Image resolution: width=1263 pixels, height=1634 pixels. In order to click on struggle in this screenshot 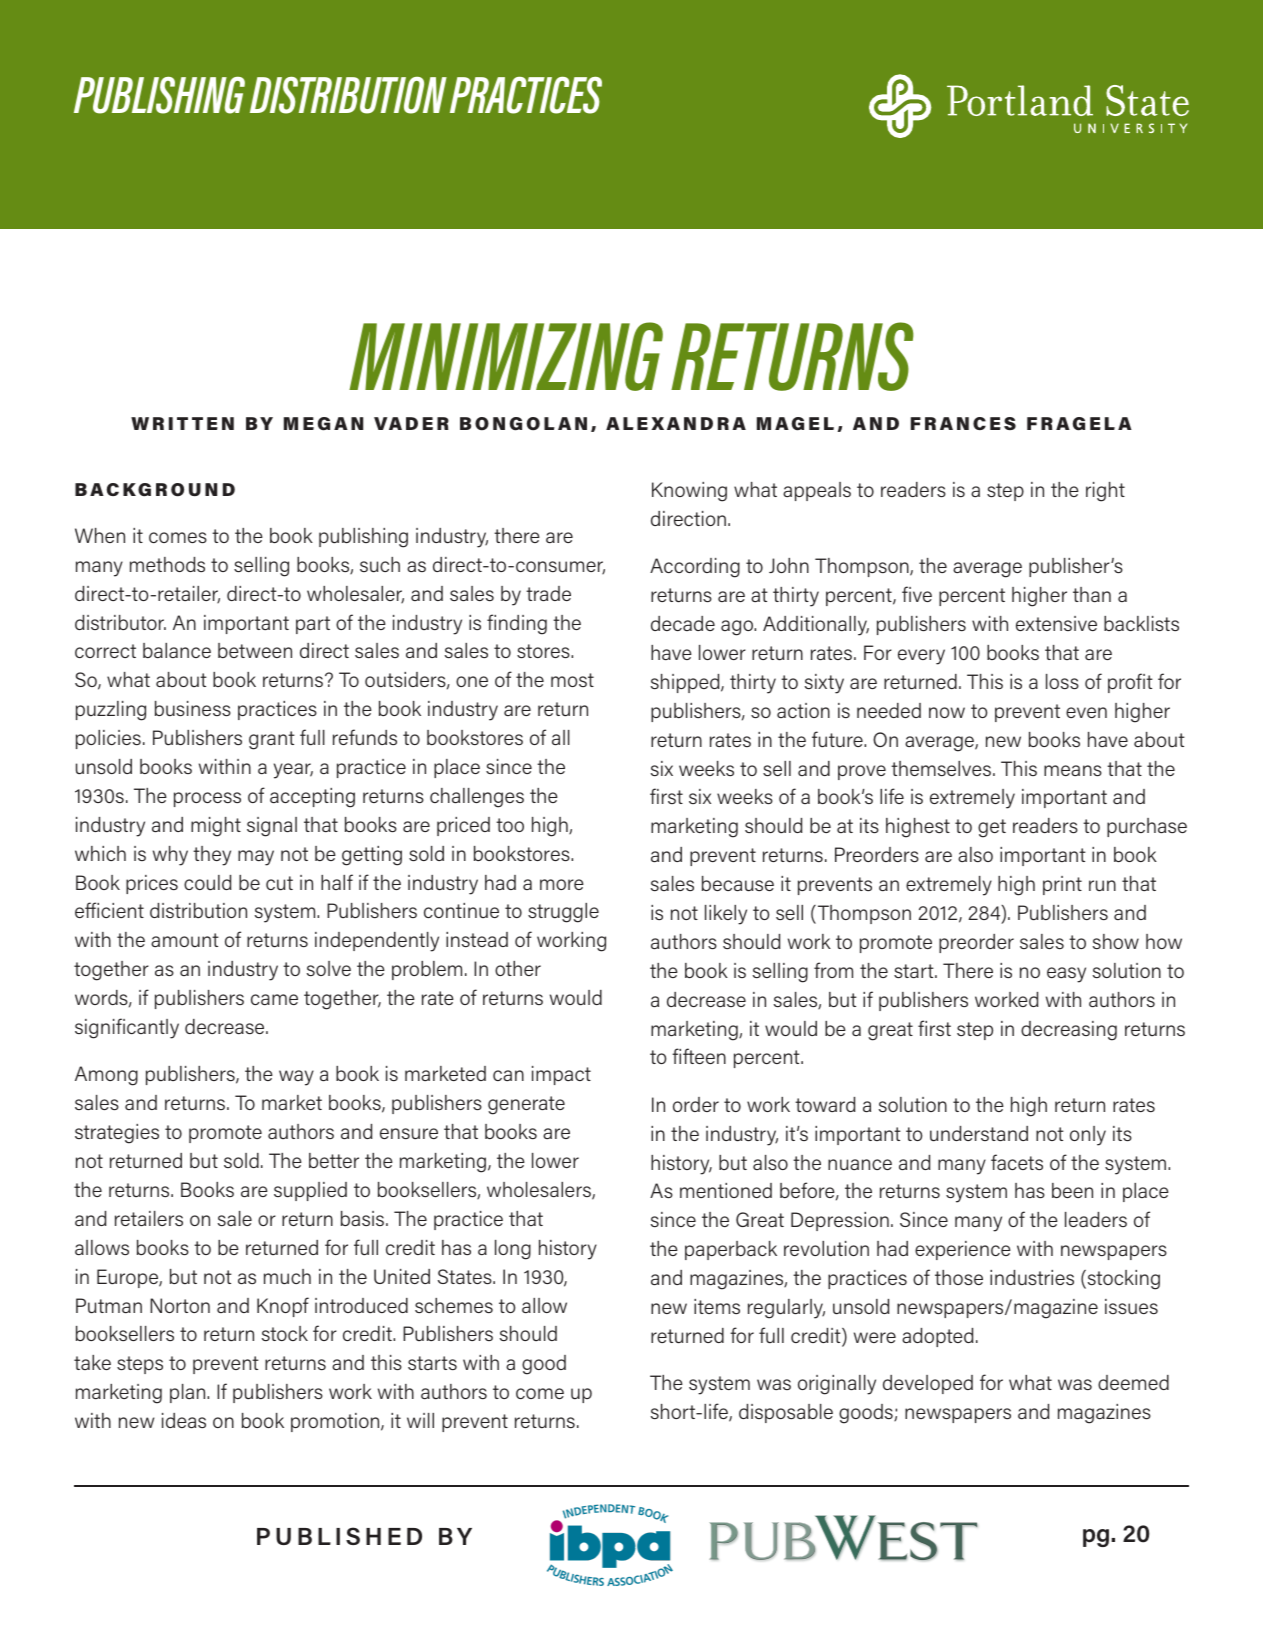, I will do `click(563, 913)`.
